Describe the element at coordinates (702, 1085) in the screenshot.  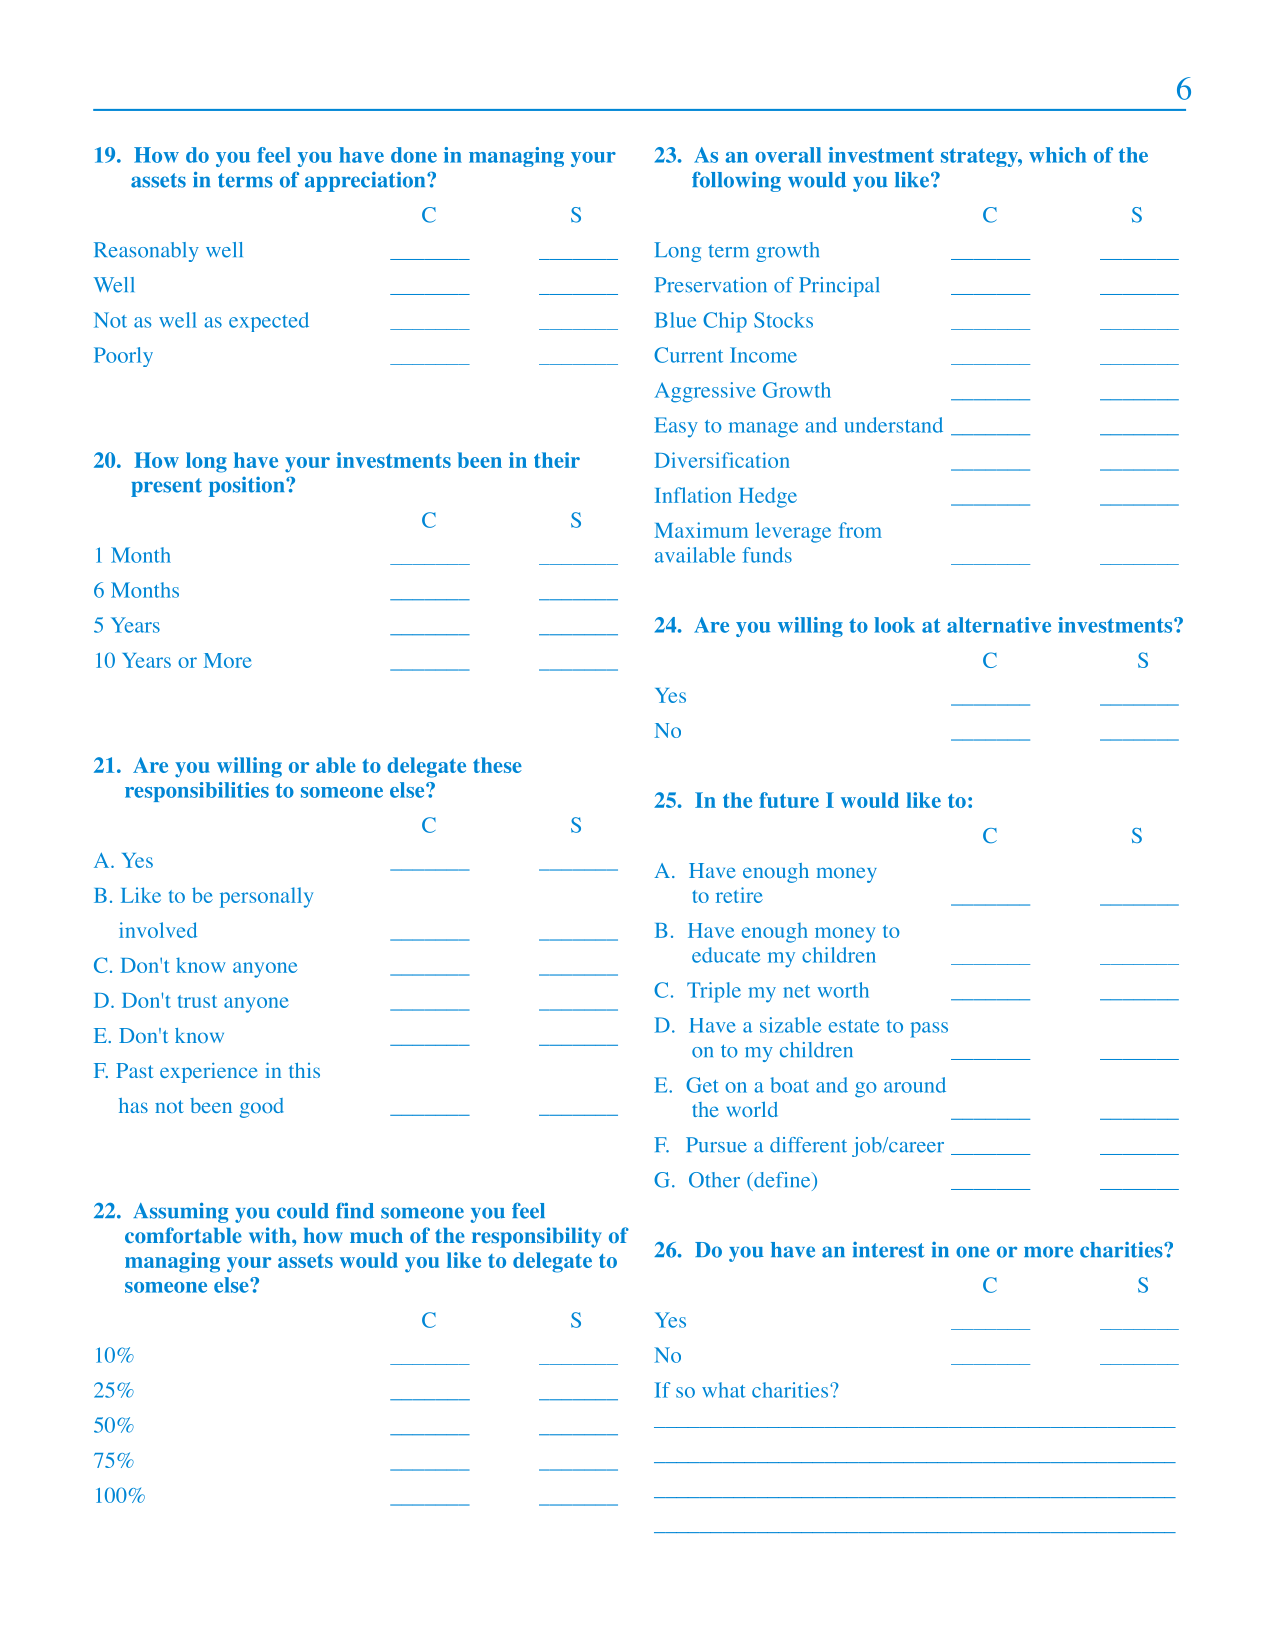
I see `Get` at that location.
